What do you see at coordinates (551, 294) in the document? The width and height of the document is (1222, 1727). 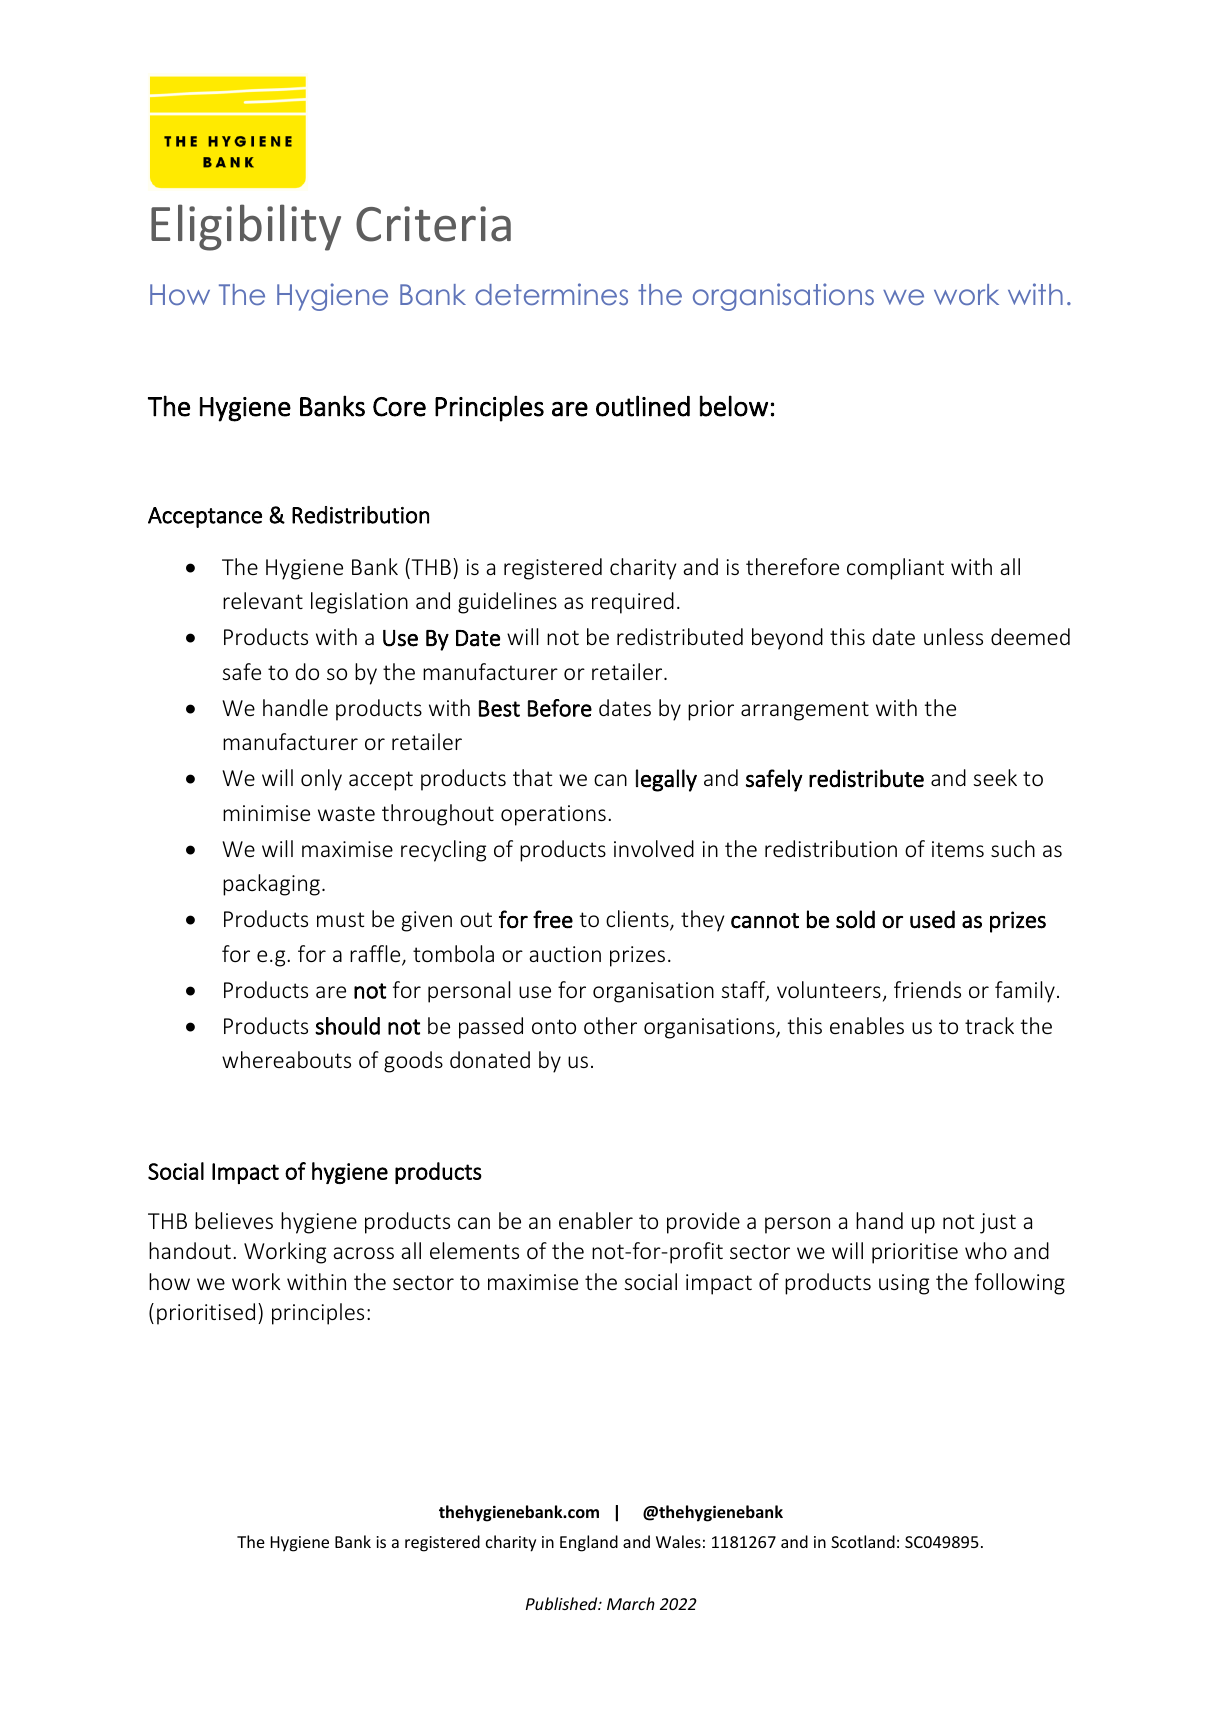 I see `determines` at bounding box center [551, 294].
